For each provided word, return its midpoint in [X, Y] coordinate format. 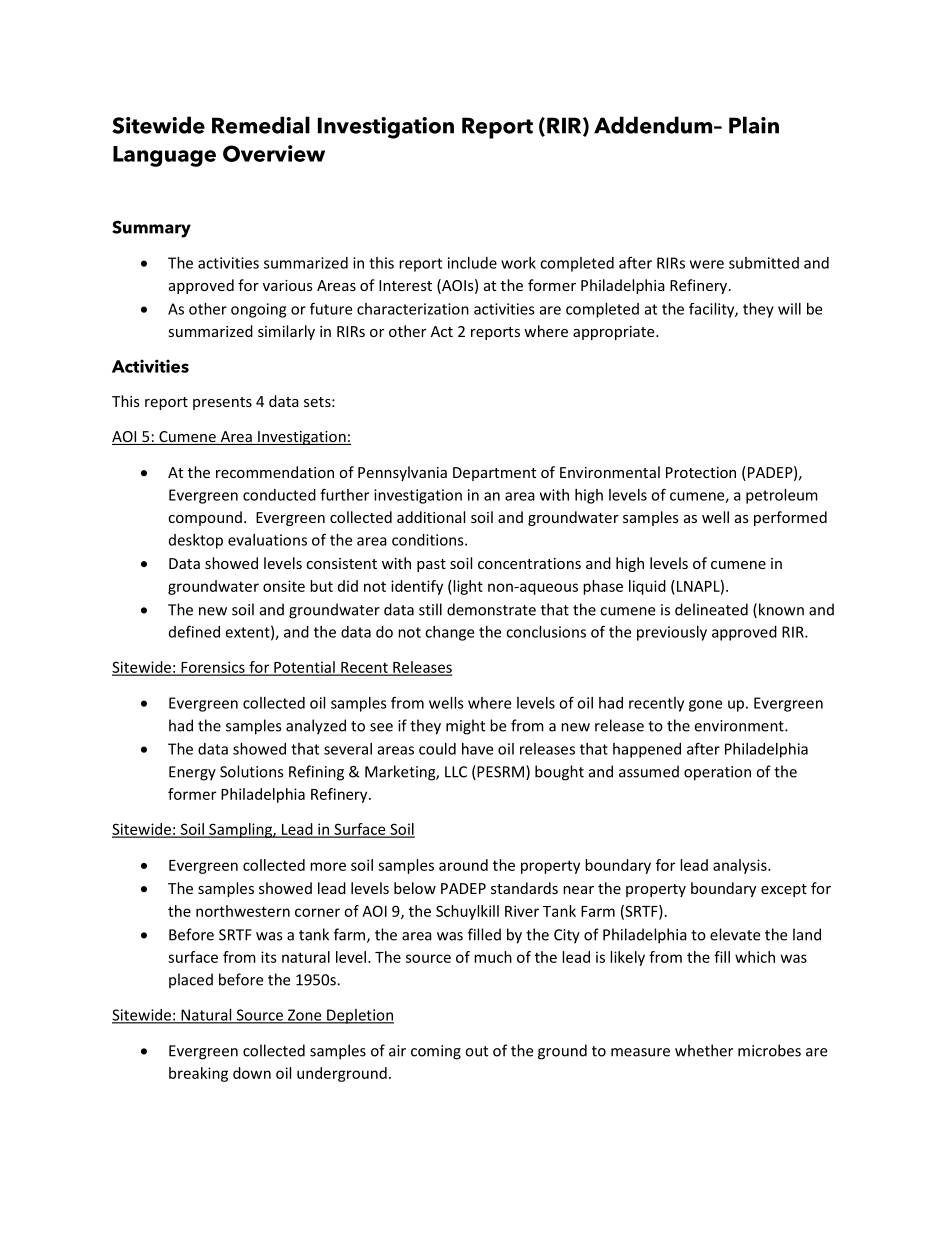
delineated [711, 609]
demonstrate [491, 609]
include [472, 263]
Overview [274, 153]
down [252, 1073]
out [476, 1051]
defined [194, 631]
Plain [754, 125]
